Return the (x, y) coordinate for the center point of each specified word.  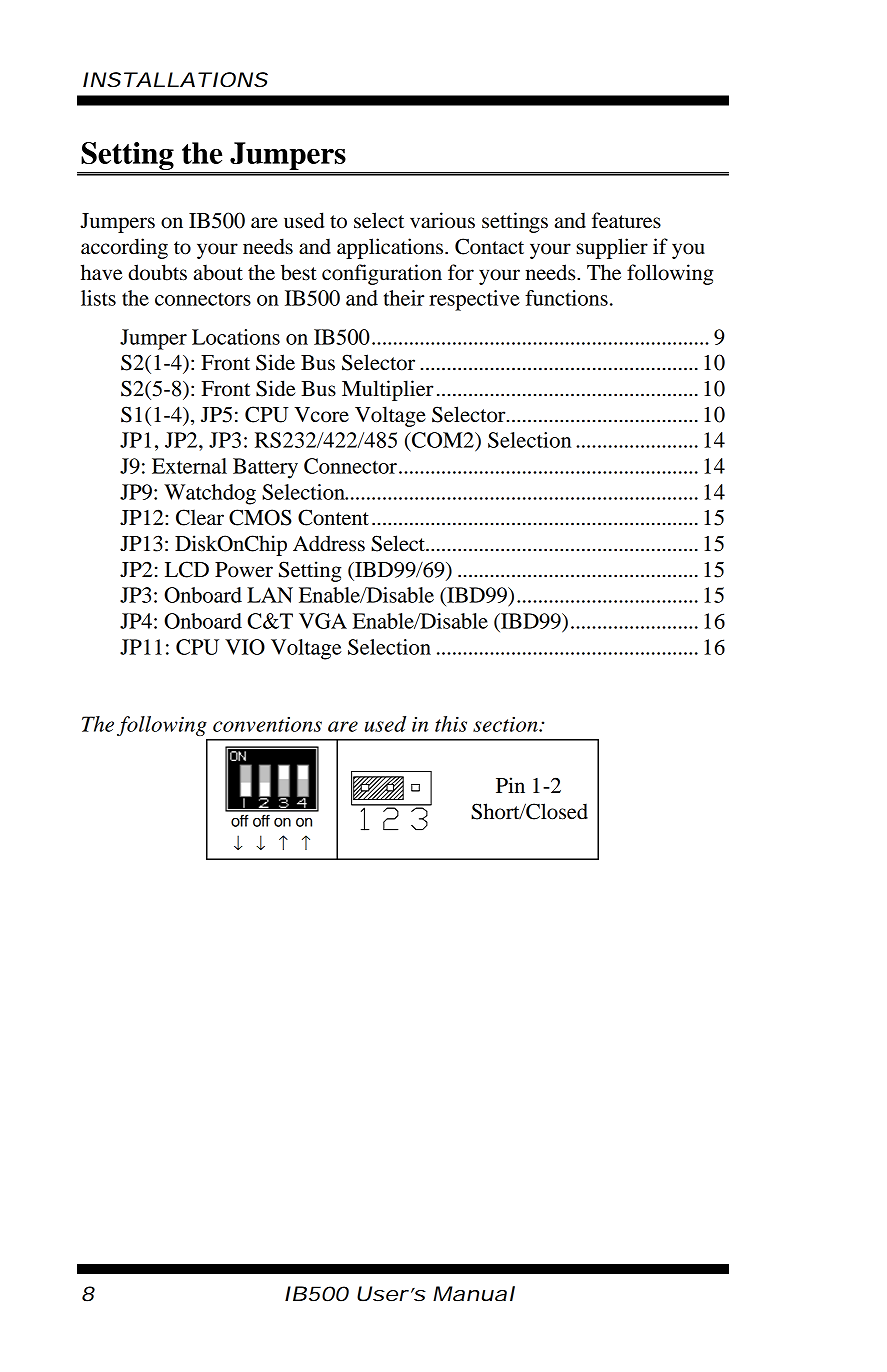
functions (566, 298)
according (124, 248)
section (506, 724)
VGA (323, 621)
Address (329, 543)
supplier (612, 248)
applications (391, 248)
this (451, 724)
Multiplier (387, 390)
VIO (245, 647)
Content (333, 517)
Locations (236, 337)
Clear (200, 517)
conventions (267, 724)
